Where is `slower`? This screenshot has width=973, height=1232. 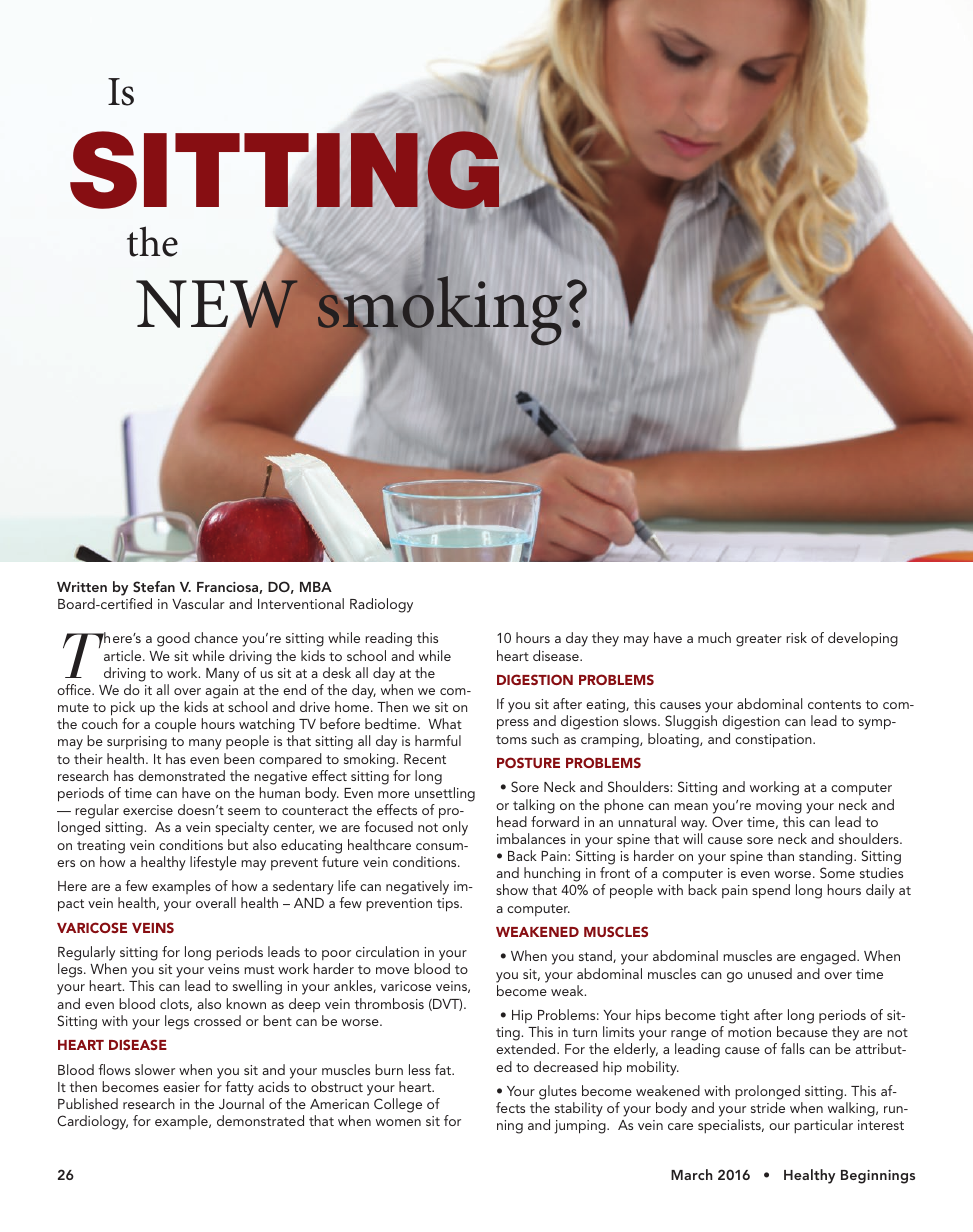
slower is located at coordinates (155, 1069).
